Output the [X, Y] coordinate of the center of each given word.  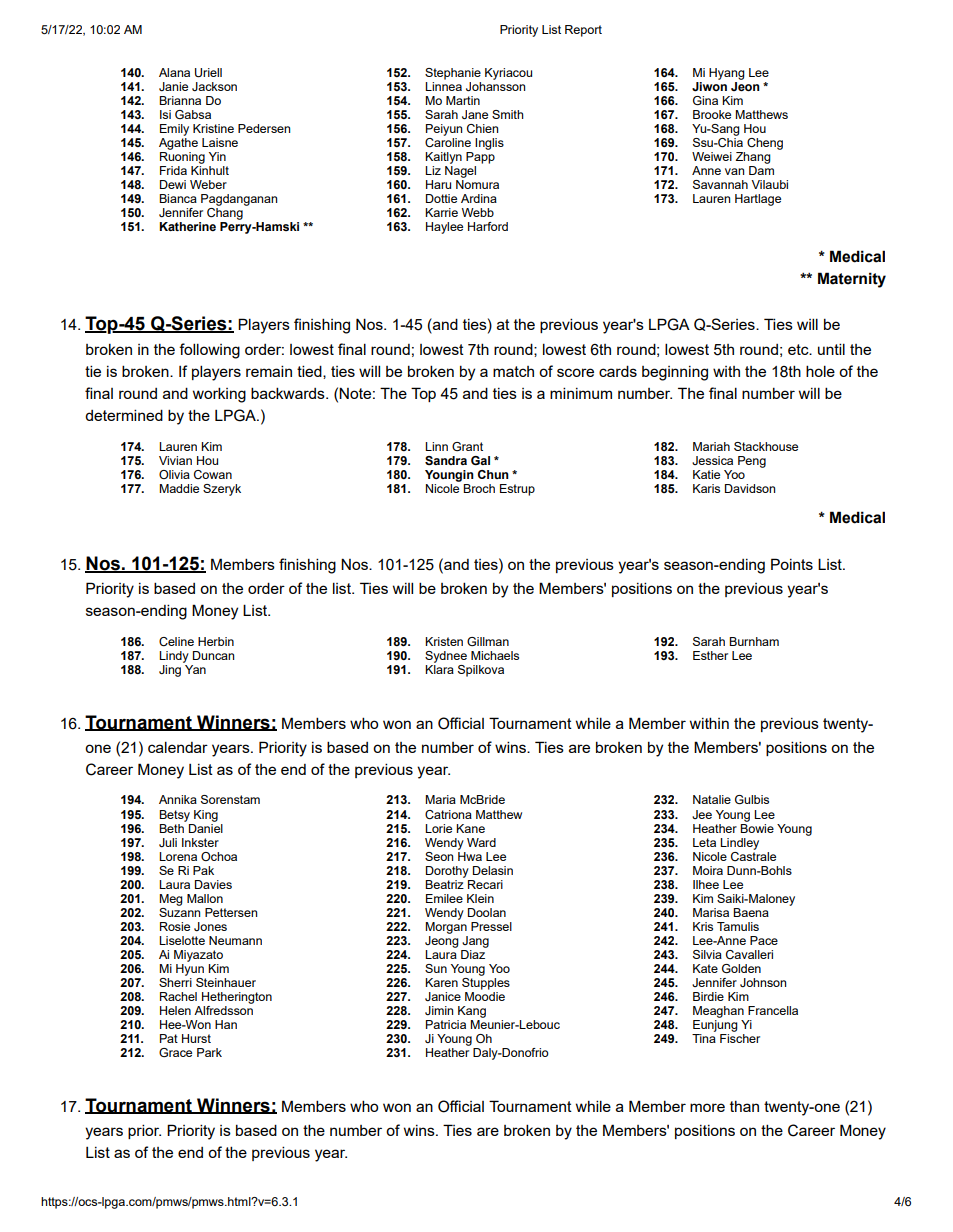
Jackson [214, 86]
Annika [178, 799]
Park [209, 1052]
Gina [705, 100]
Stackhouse [766, 446]
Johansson [495, 86]
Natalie [712, 799]
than [744, 1106]
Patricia [446, 1024]
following [209, 351]
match [513, 371]
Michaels [495, 655]
